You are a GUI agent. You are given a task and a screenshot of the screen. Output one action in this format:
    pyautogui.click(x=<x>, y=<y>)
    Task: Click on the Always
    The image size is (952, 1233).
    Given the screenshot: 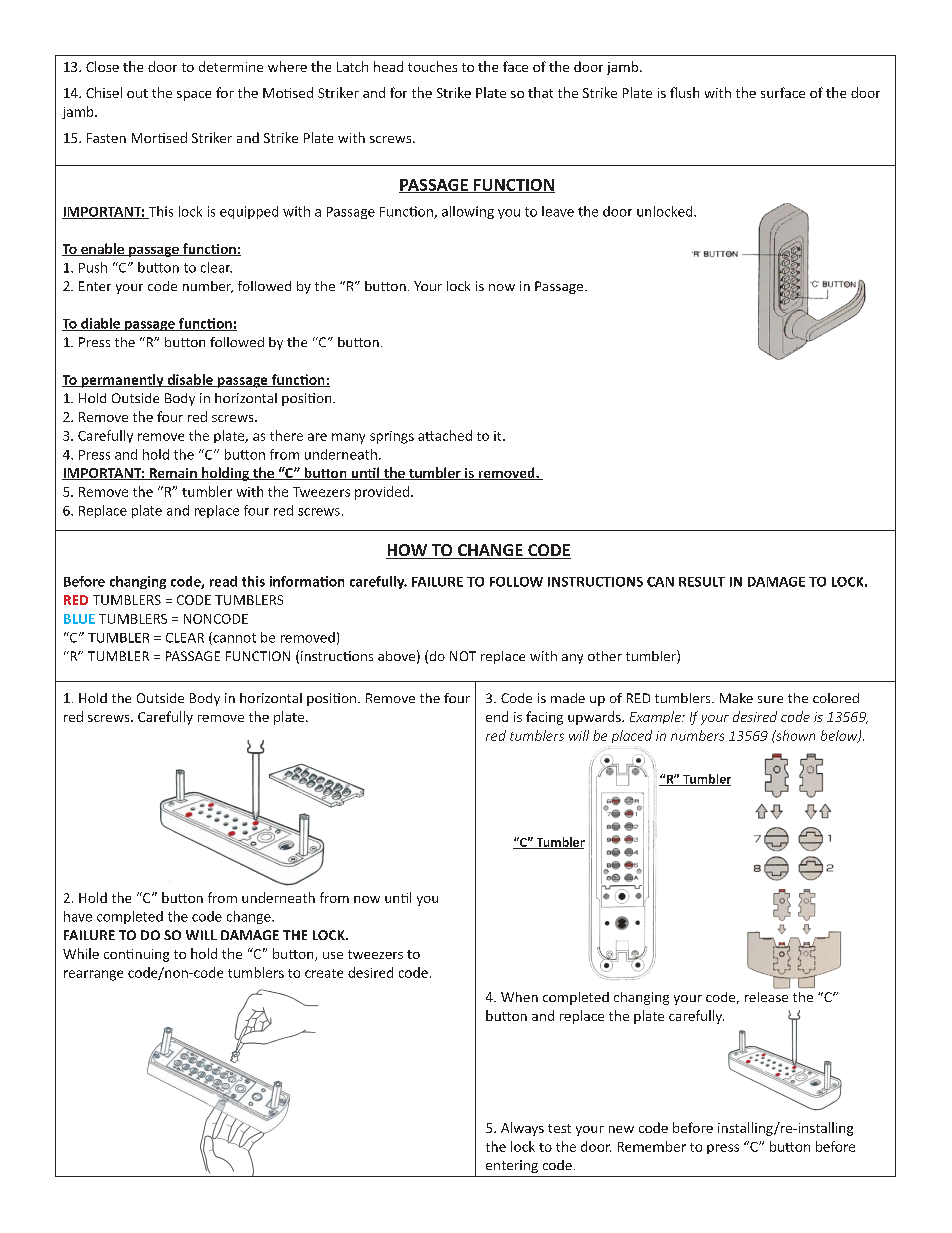 What is the action you would take?
    pyautogui.click(x=522, y=1129)
